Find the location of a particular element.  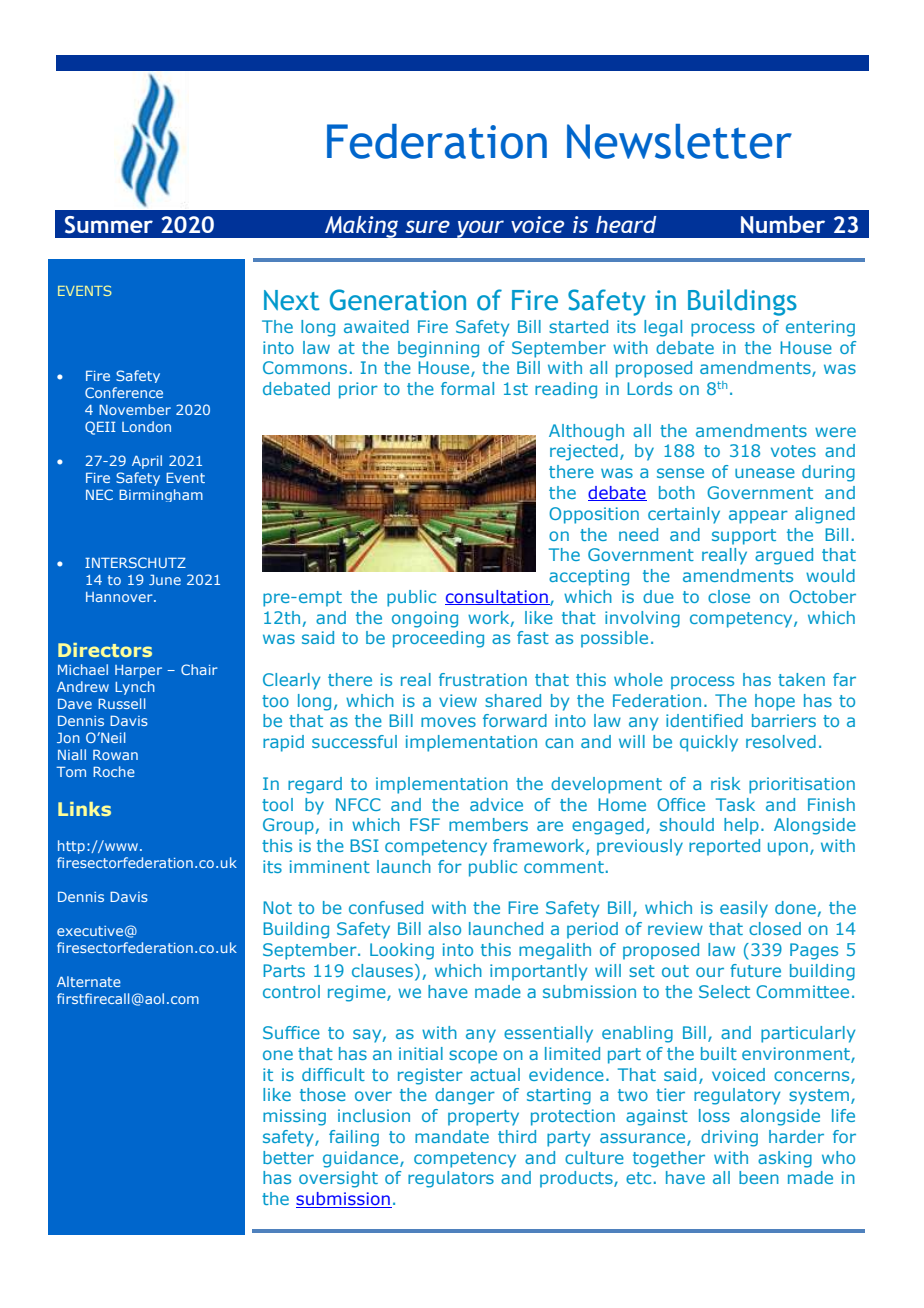

better is located at coordinates (288, 1157).
